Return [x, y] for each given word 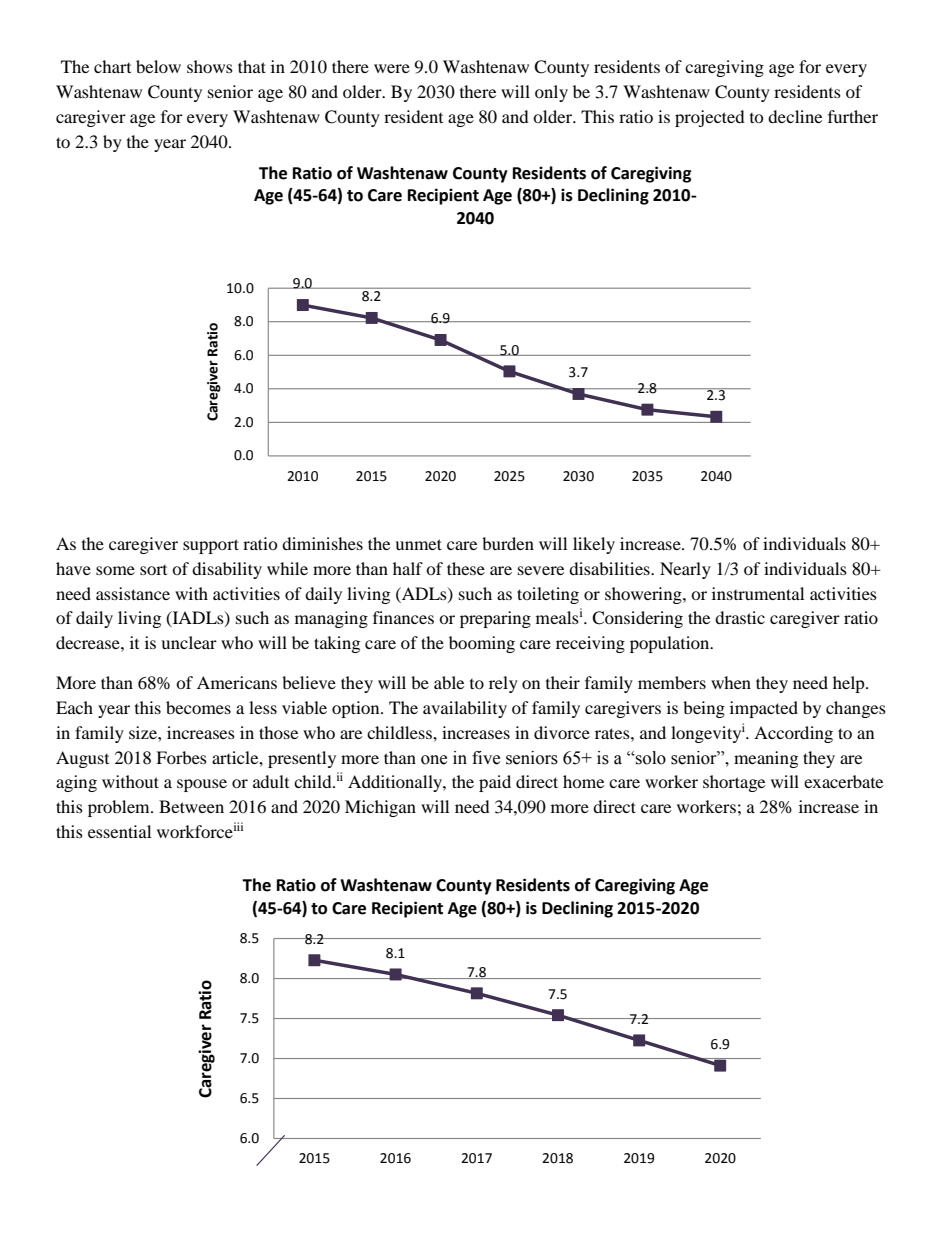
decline [795, 116]
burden [508, 543]
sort [153, 570]
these [466, 568]
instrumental [758, 593]
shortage [734, 783]
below [158, 66]
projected [710, 118]
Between [191, 806]
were [392, 68]
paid [495, 783]
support [211, 546]
